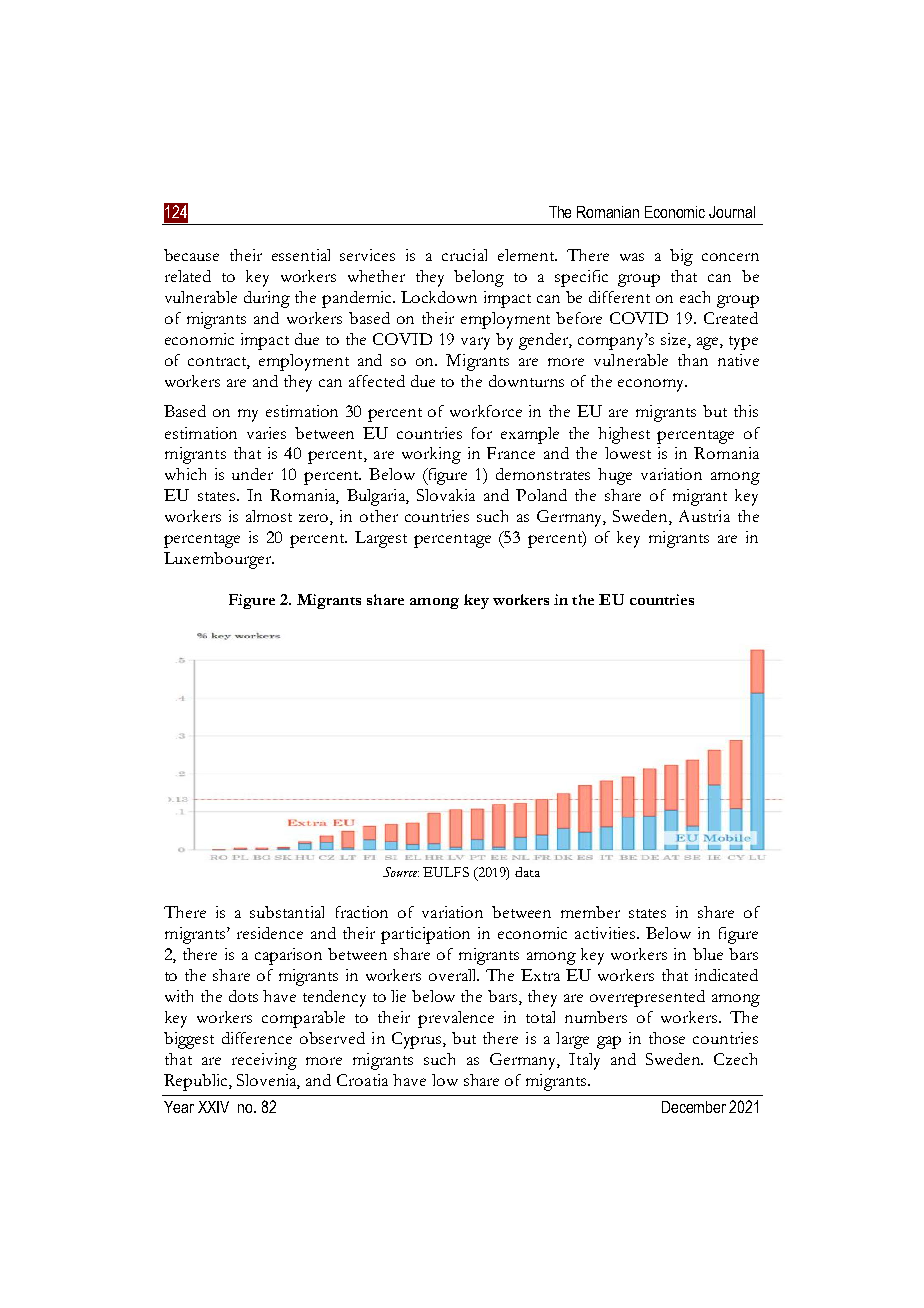 This page has height=1308, width=924. Describe the element at coordinates (401, 872) in the page. I see `Source` at that location.
